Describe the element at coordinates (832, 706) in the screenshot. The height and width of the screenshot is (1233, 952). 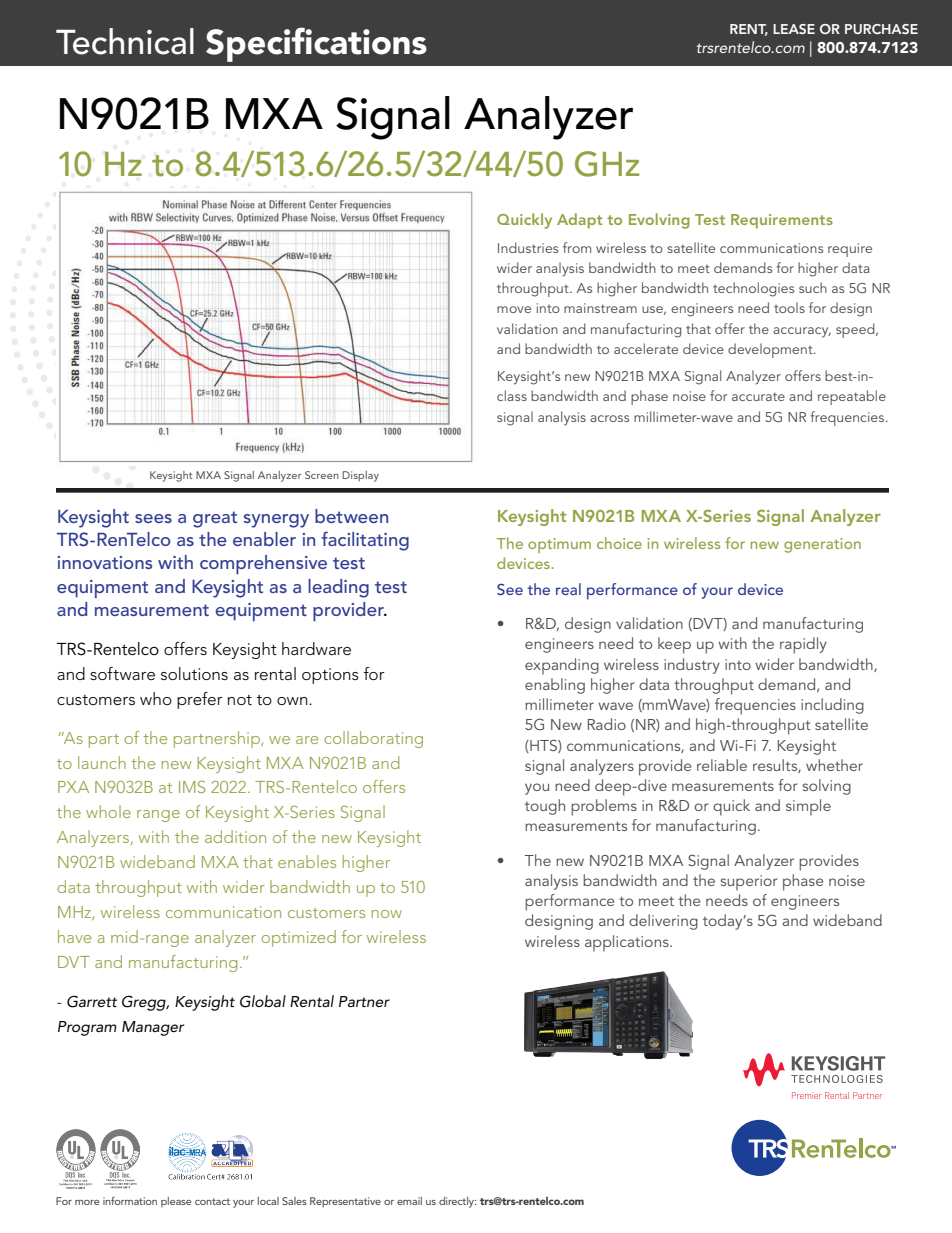
I see `including` at that location.
